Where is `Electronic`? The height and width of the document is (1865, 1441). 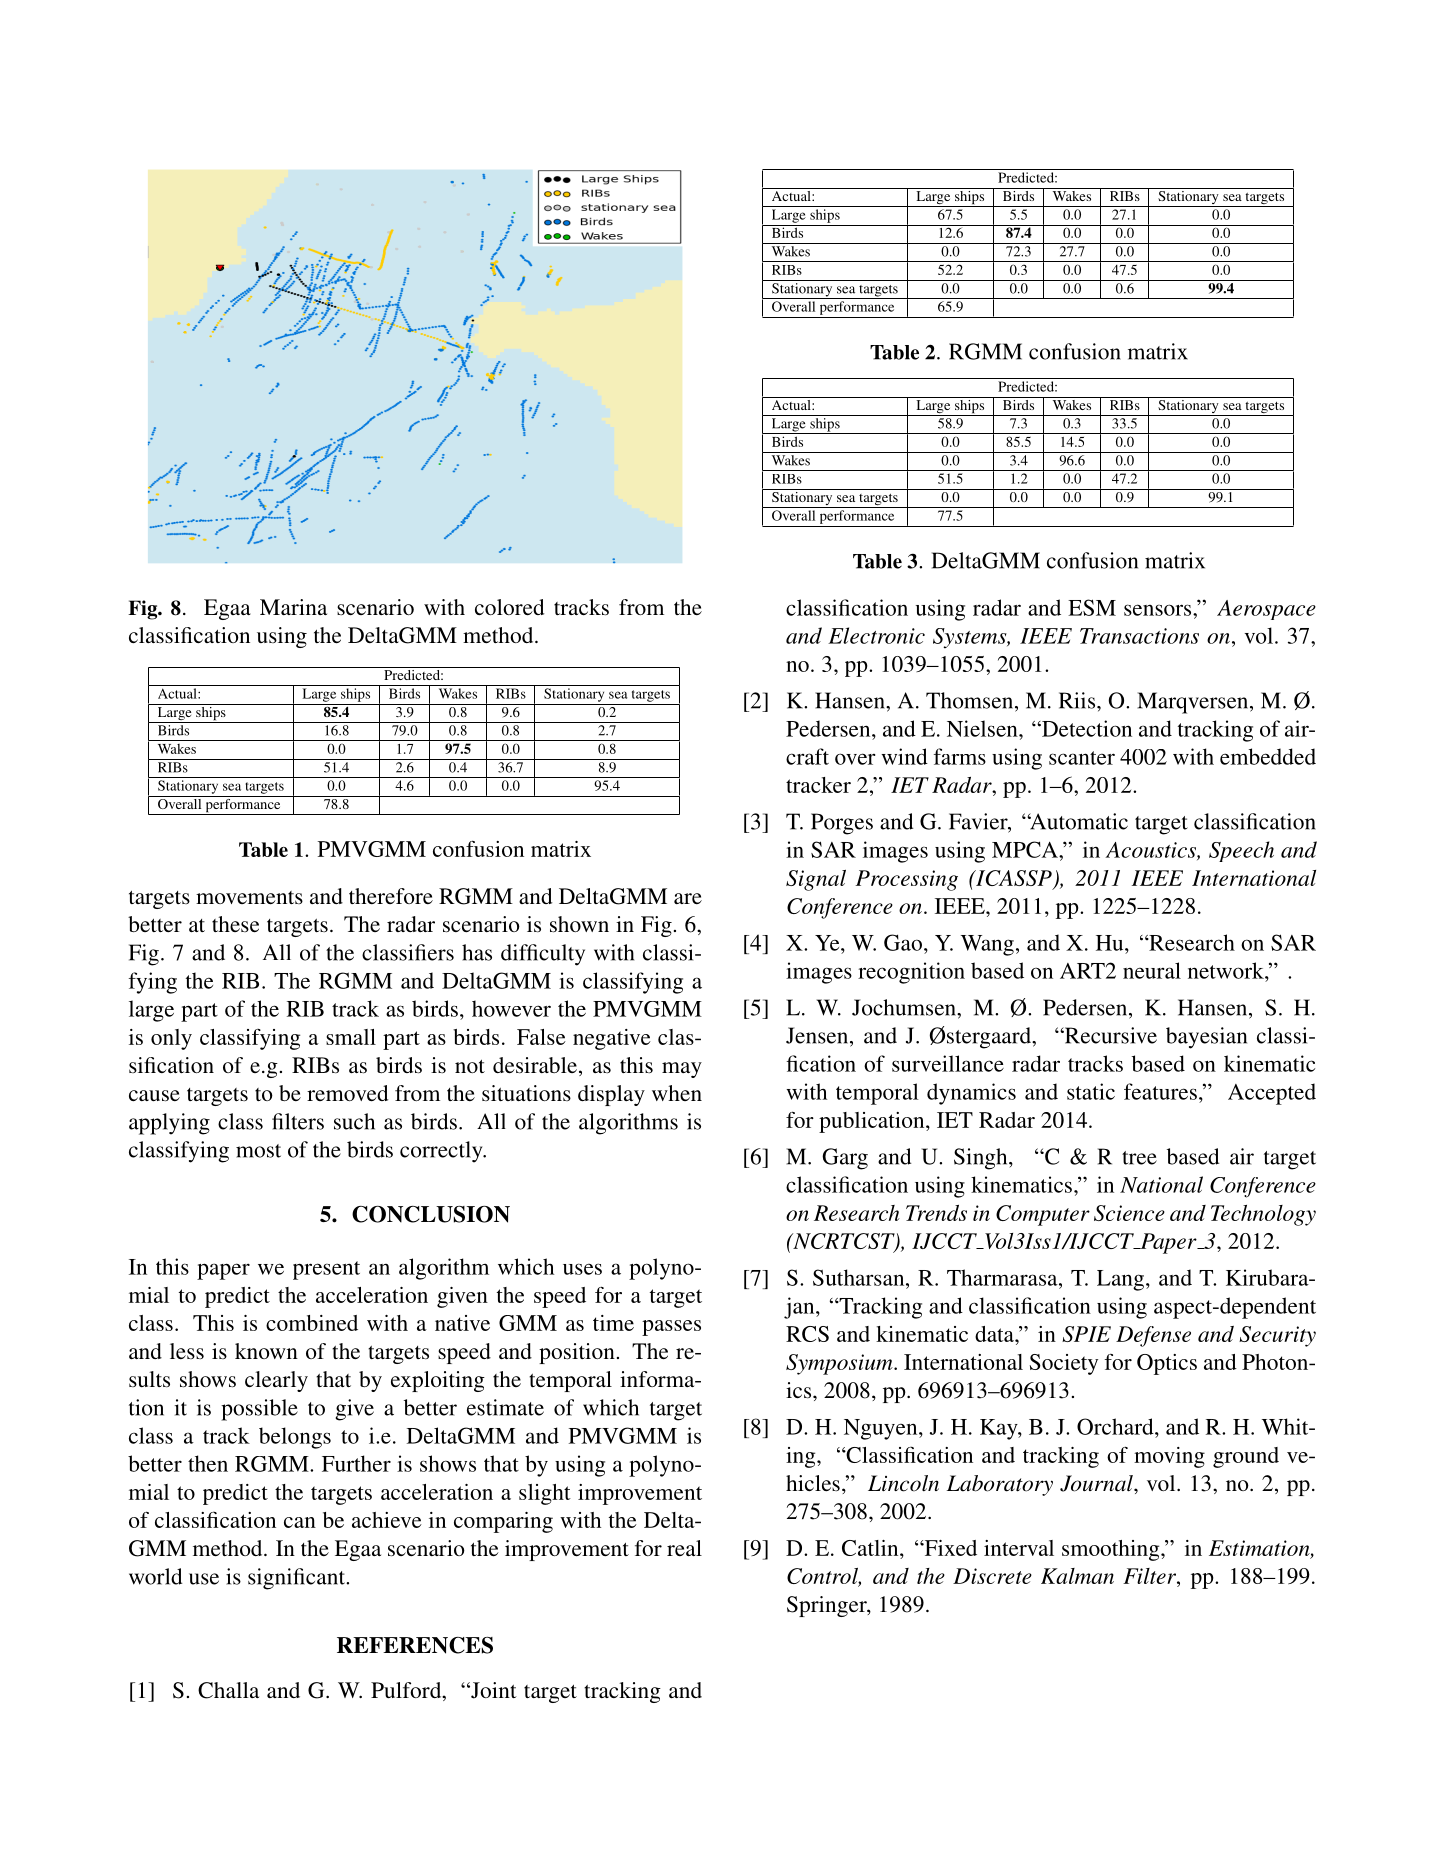
Electronic is located at coordinates (876, 635).
